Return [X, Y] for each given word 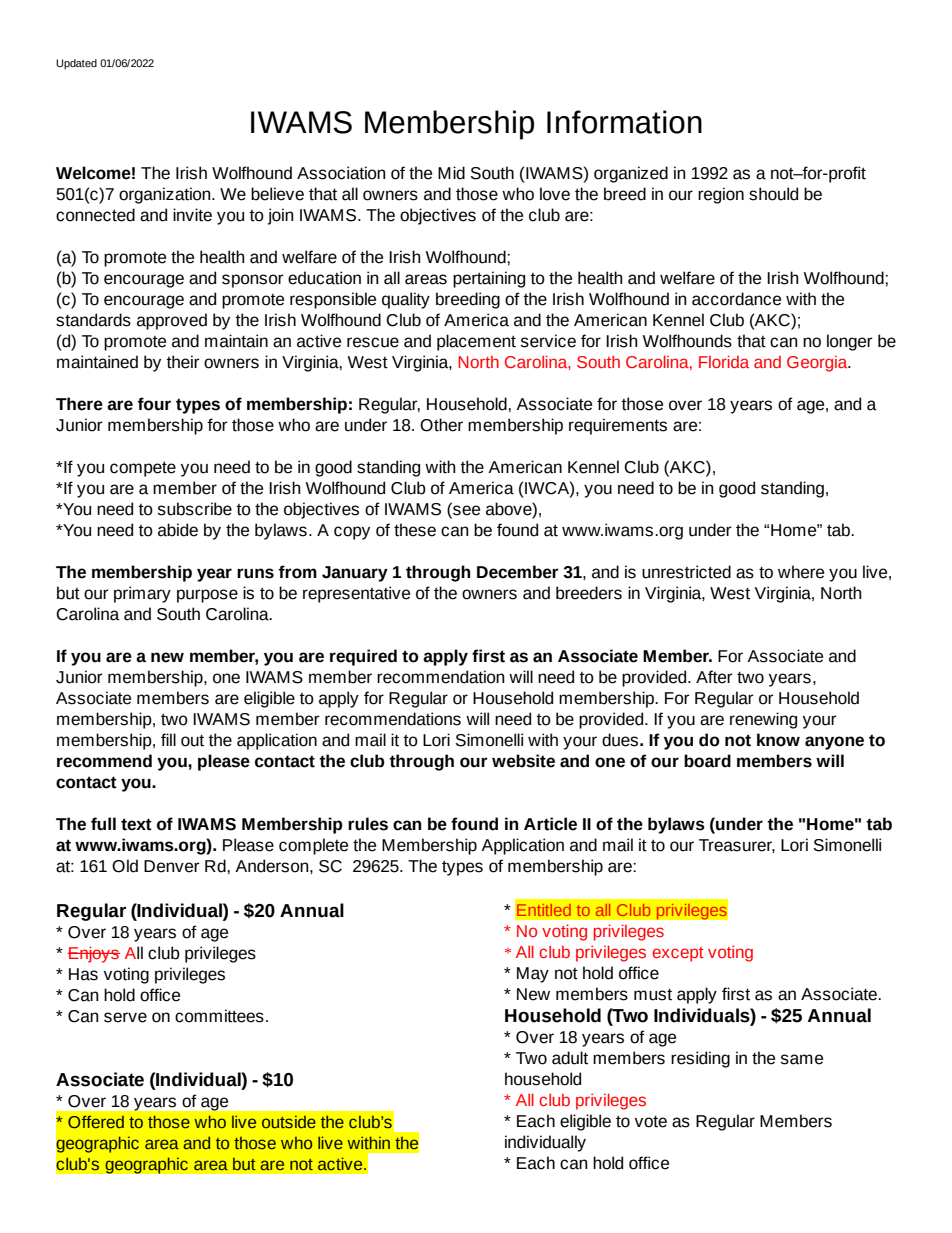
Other [441, 425]
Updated [76, 64]
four [154, 404]
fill [168, 739]
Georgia [818, 364]
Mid [451, 173]
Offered [96, 1121]
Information [624, 122]
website [523, 761]
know [778, 740]
